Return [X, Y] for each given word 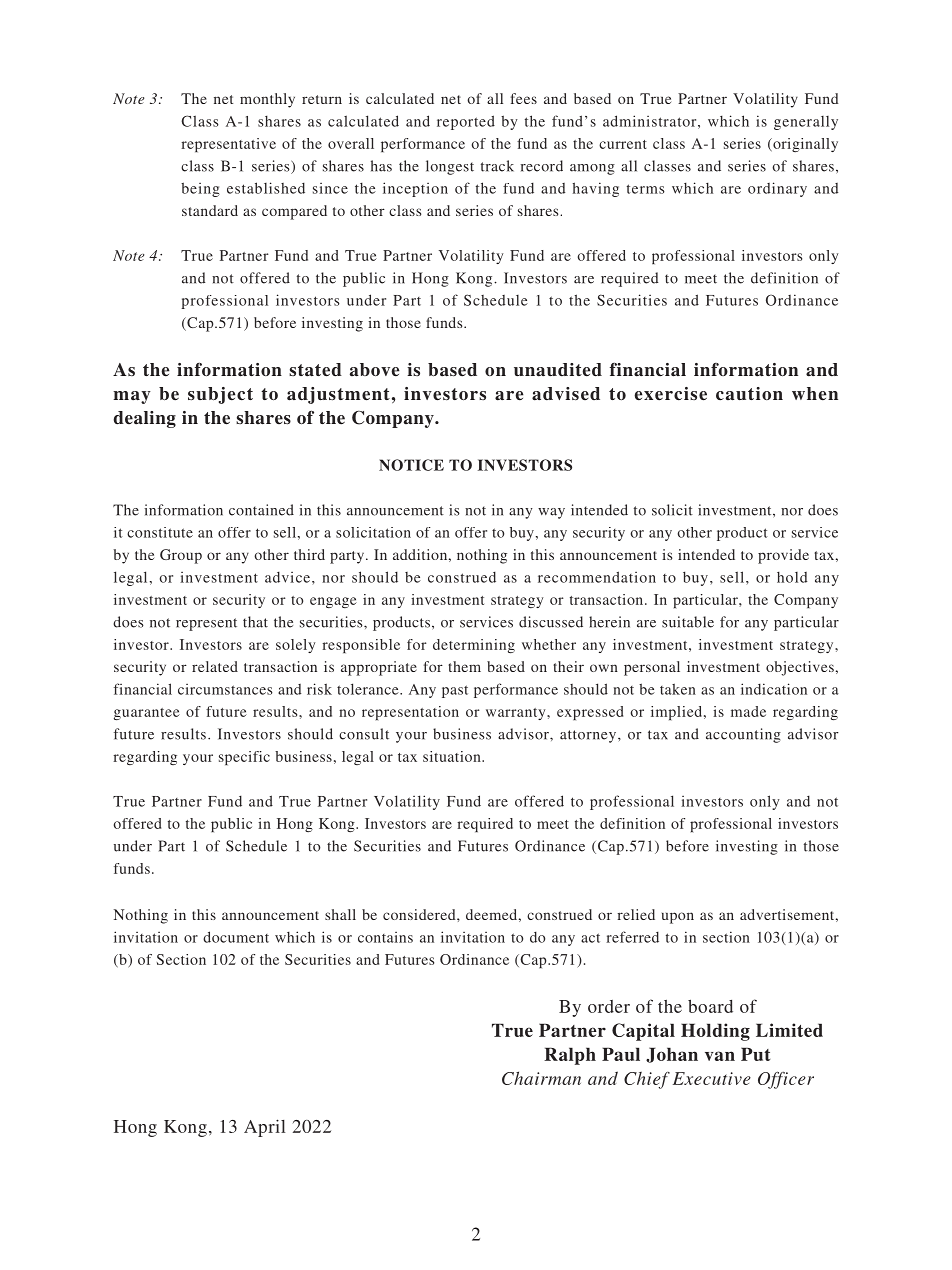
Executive [712, 1078]
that [255, 622]
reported [466, 122]
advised [566, 394]
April [264, 1128]
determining [474, 646]
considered [420, 914]
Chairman [541, 1078]
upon [678, 918]
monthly [267, 100]
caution [749, 393]
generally [806, 123]
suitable [688, 622]
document [236, 937]
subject [220, 395]
